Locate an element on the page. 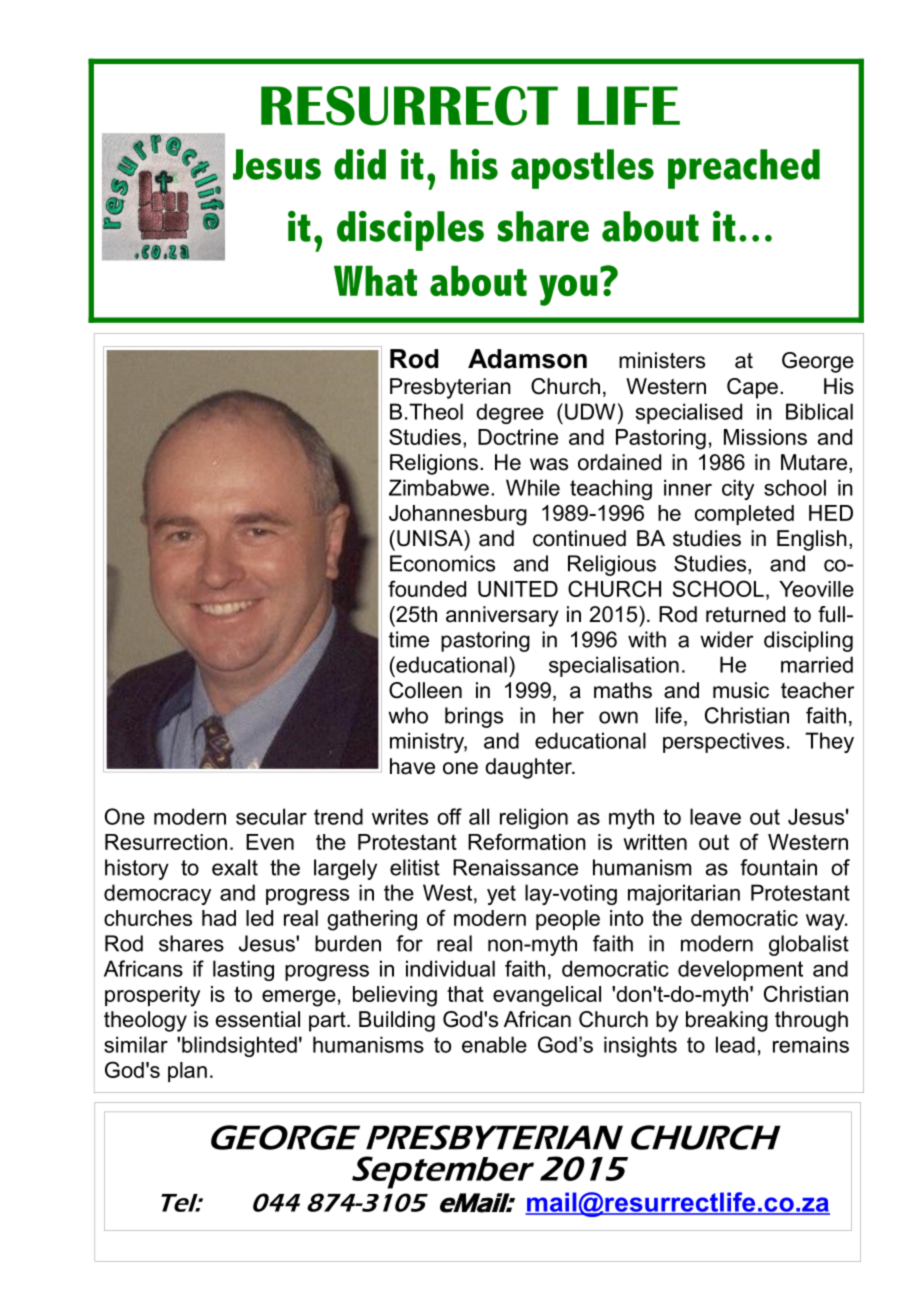  anniversary is located at coordinates (502, 616).
